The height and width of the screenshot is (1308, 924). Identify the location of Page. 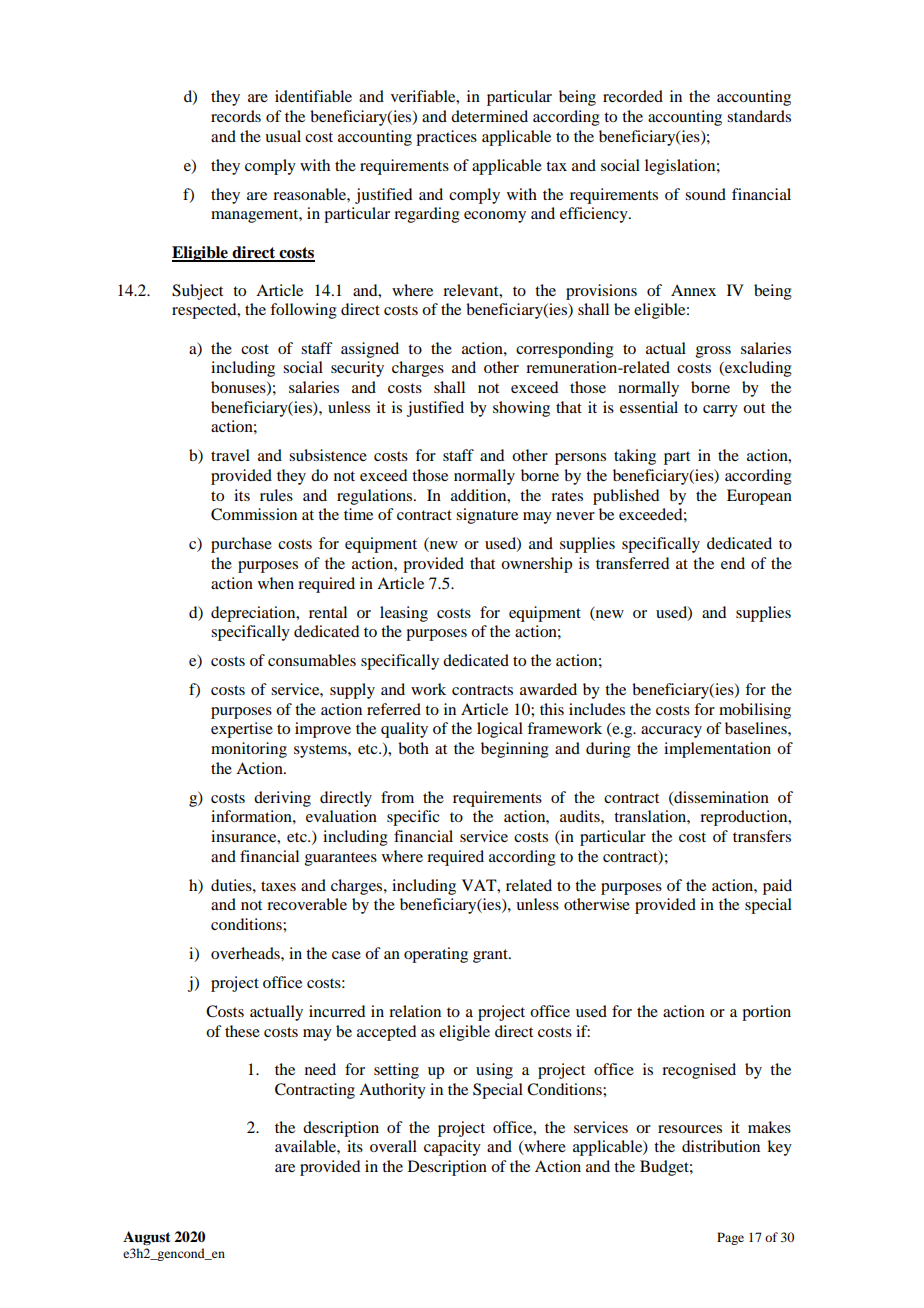
(730, 1238).
